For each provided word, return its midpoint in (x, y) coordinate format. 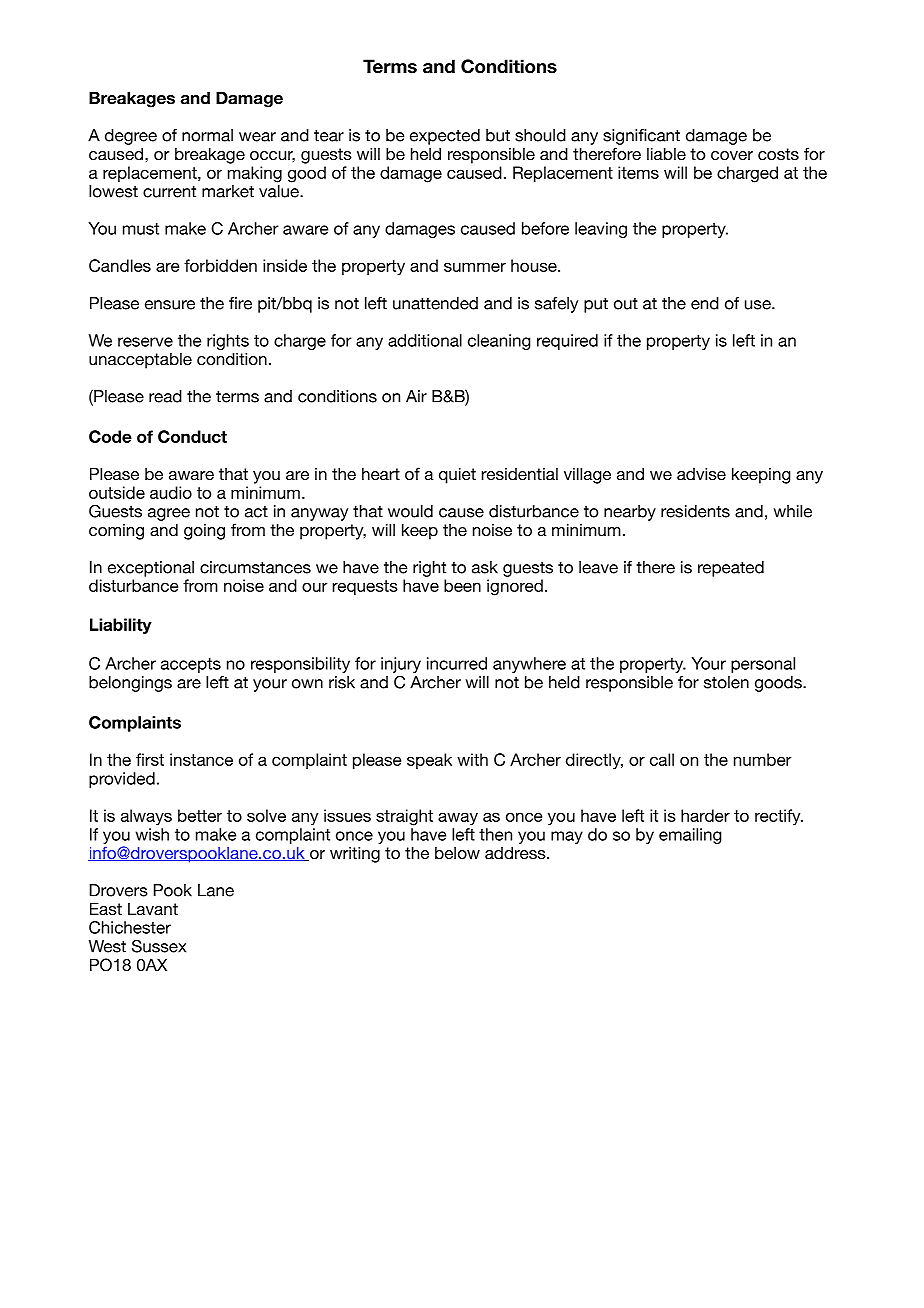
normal (207, 135)
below (457, 853)
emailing (690, 836)
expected (445, 137)
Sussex (159, 946)
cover (732, 155)
